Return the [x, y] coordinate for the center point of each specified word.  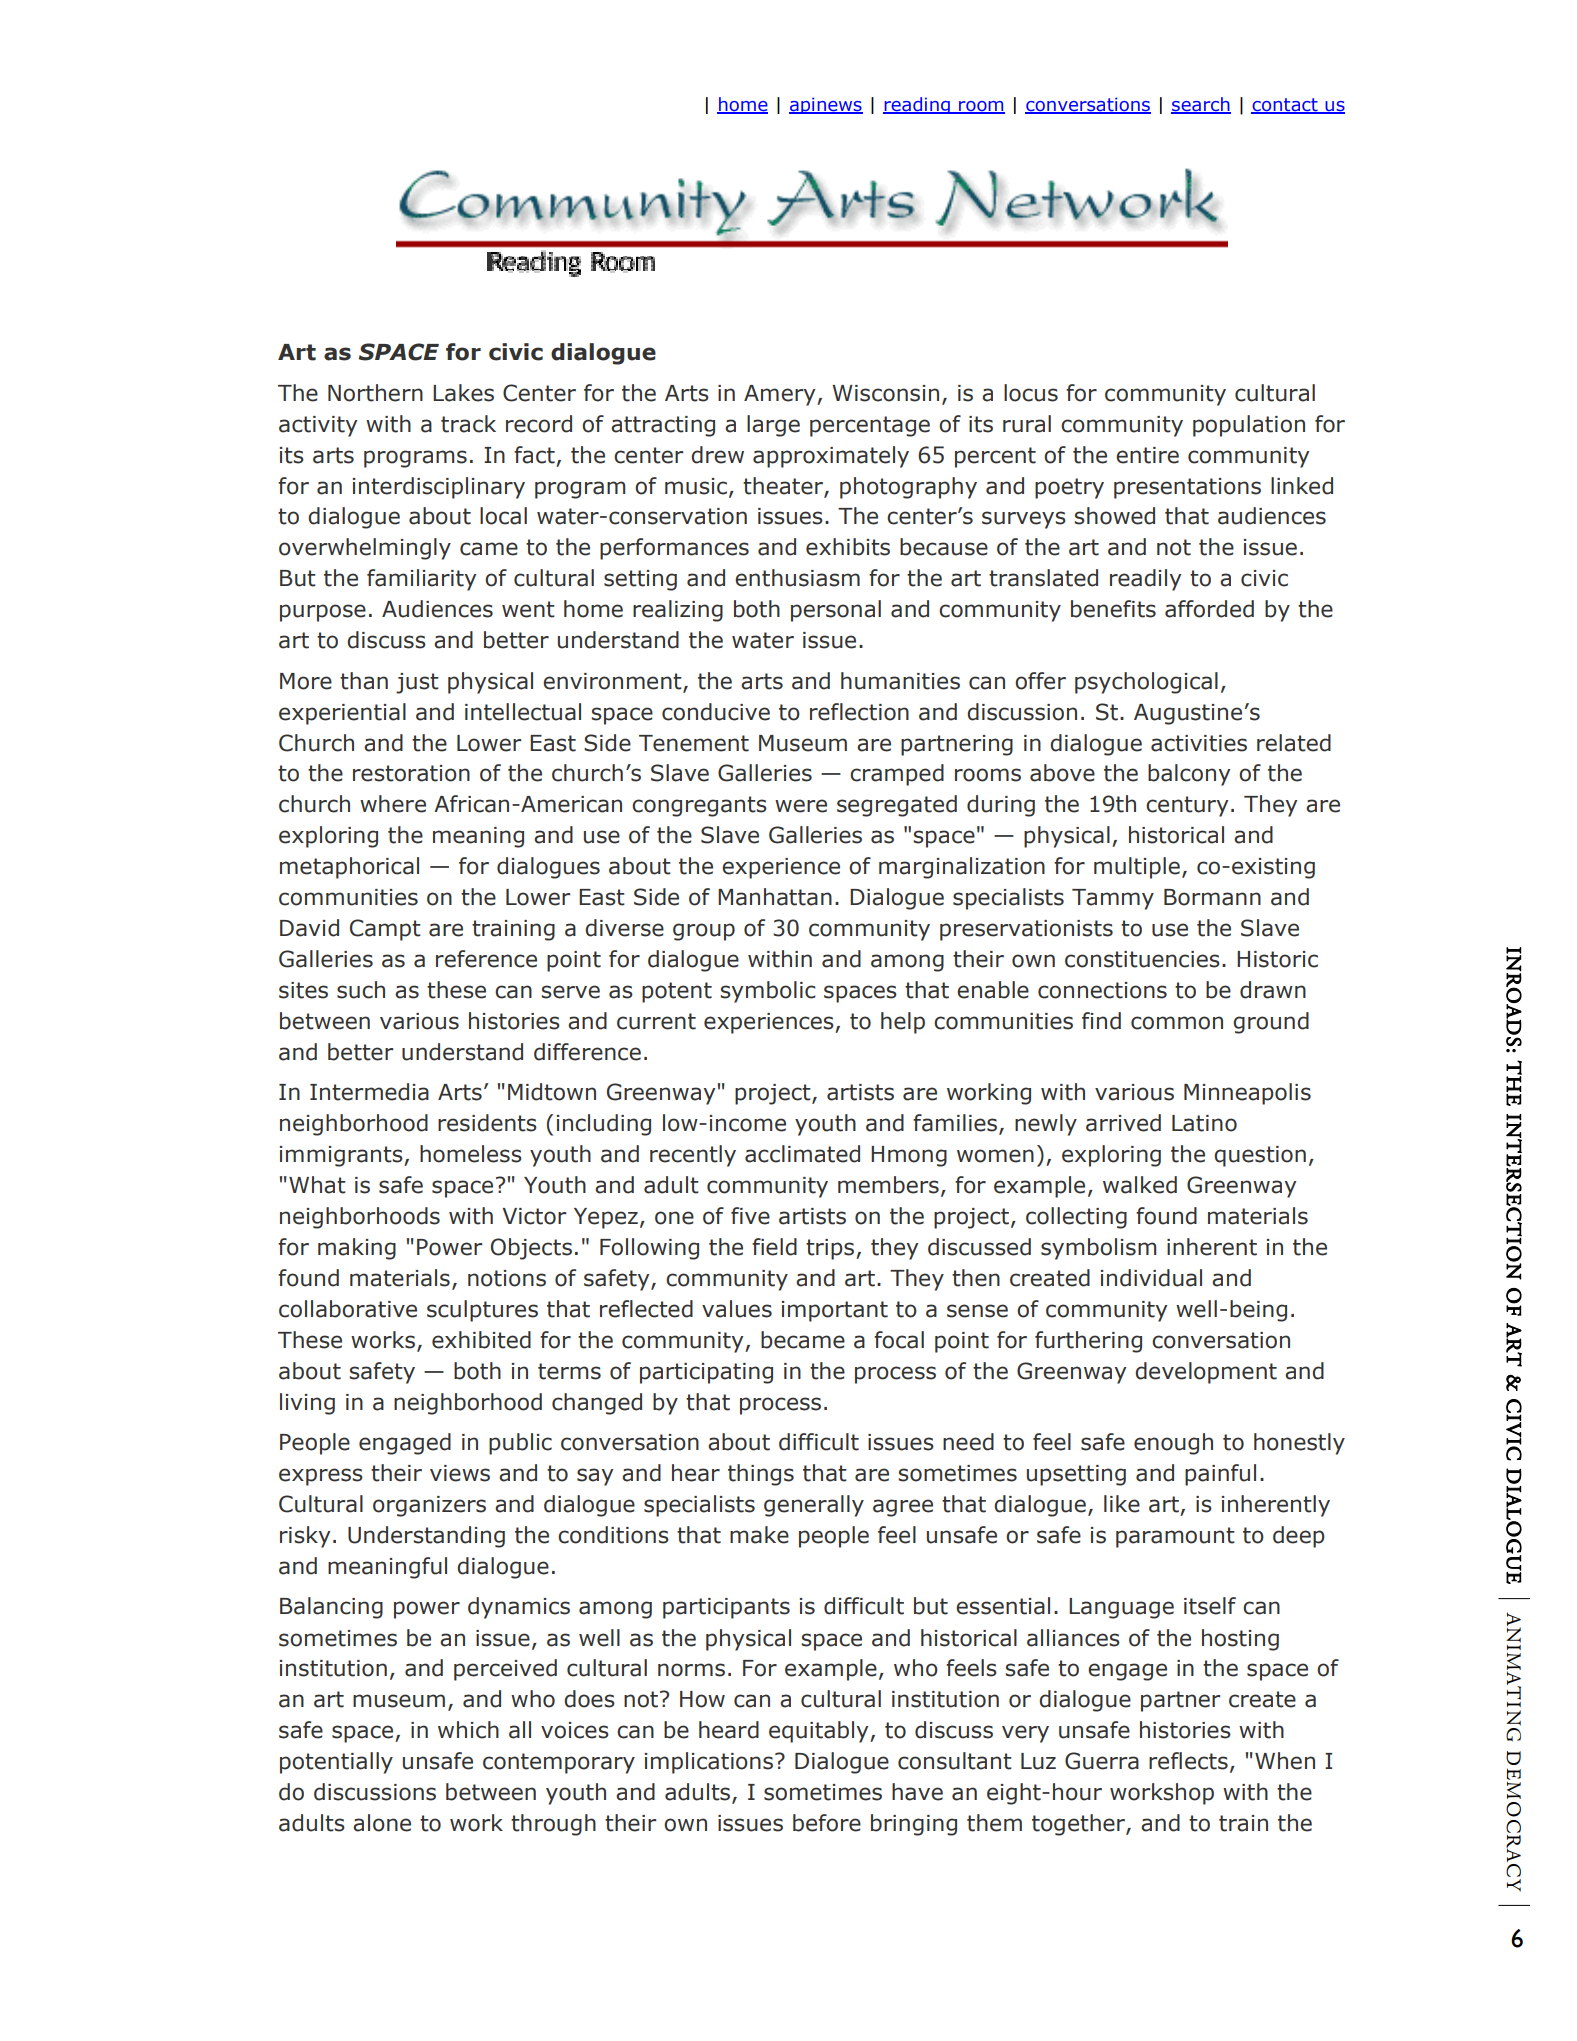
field [774, 1247]
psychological [1146, 683]
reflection [859, 712]
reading [917, 105]
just [417, 683]
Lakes [463, 393]
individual [1151, 1278]
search [1201, 105]
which [468, 1730]
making [357, 1249]
